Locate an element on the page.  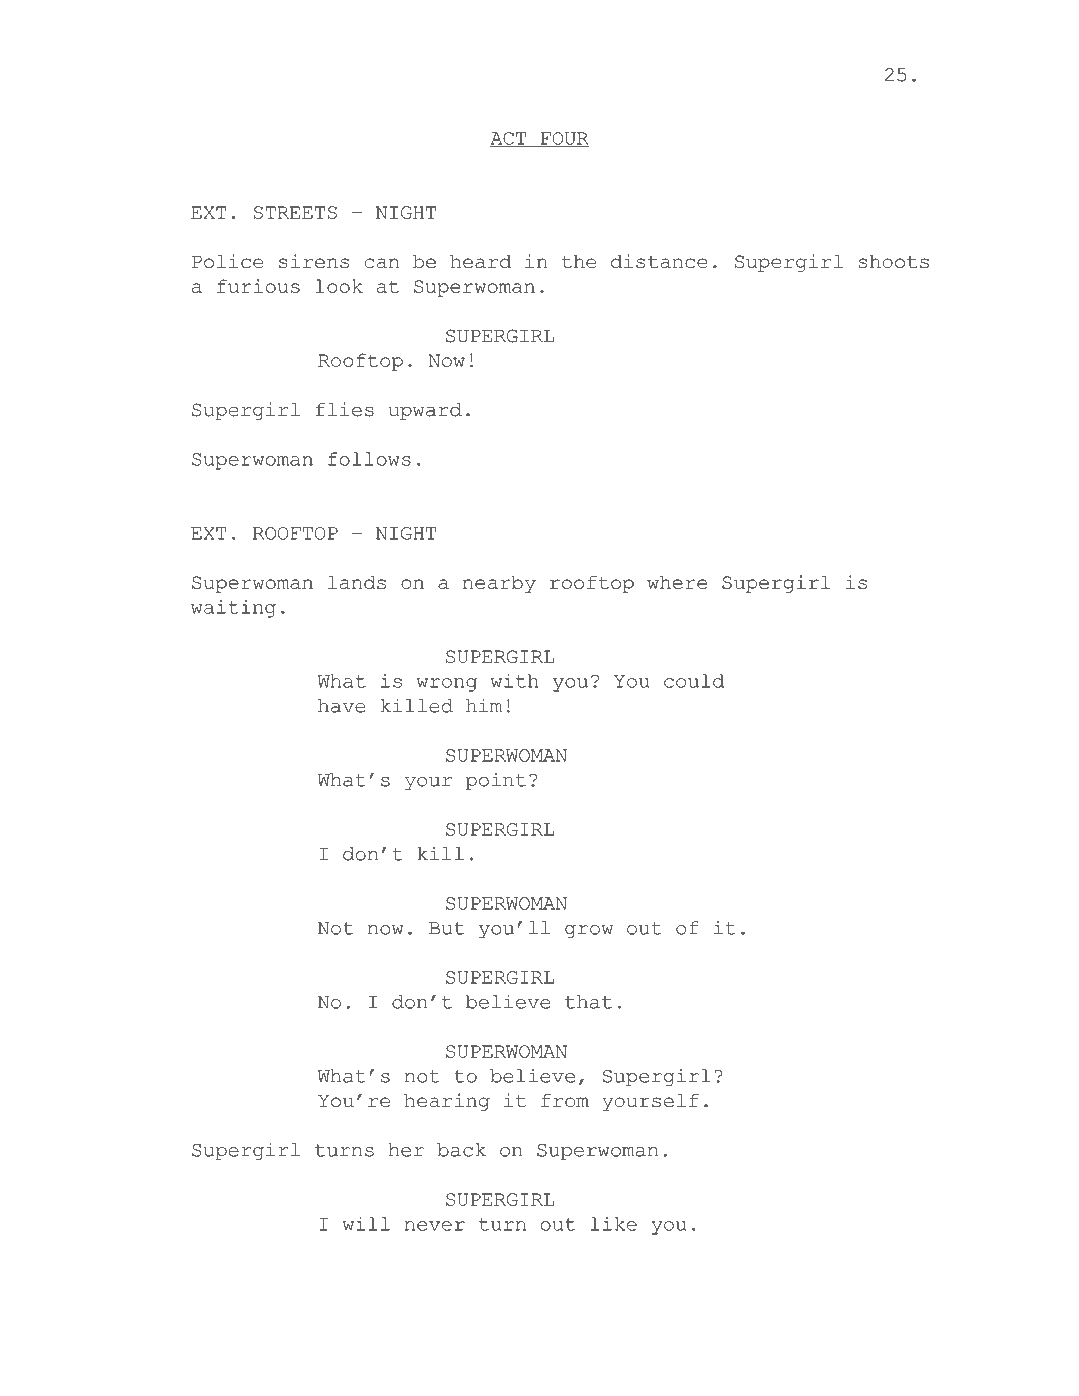
FOUR is located at coordinates (563, 139).
